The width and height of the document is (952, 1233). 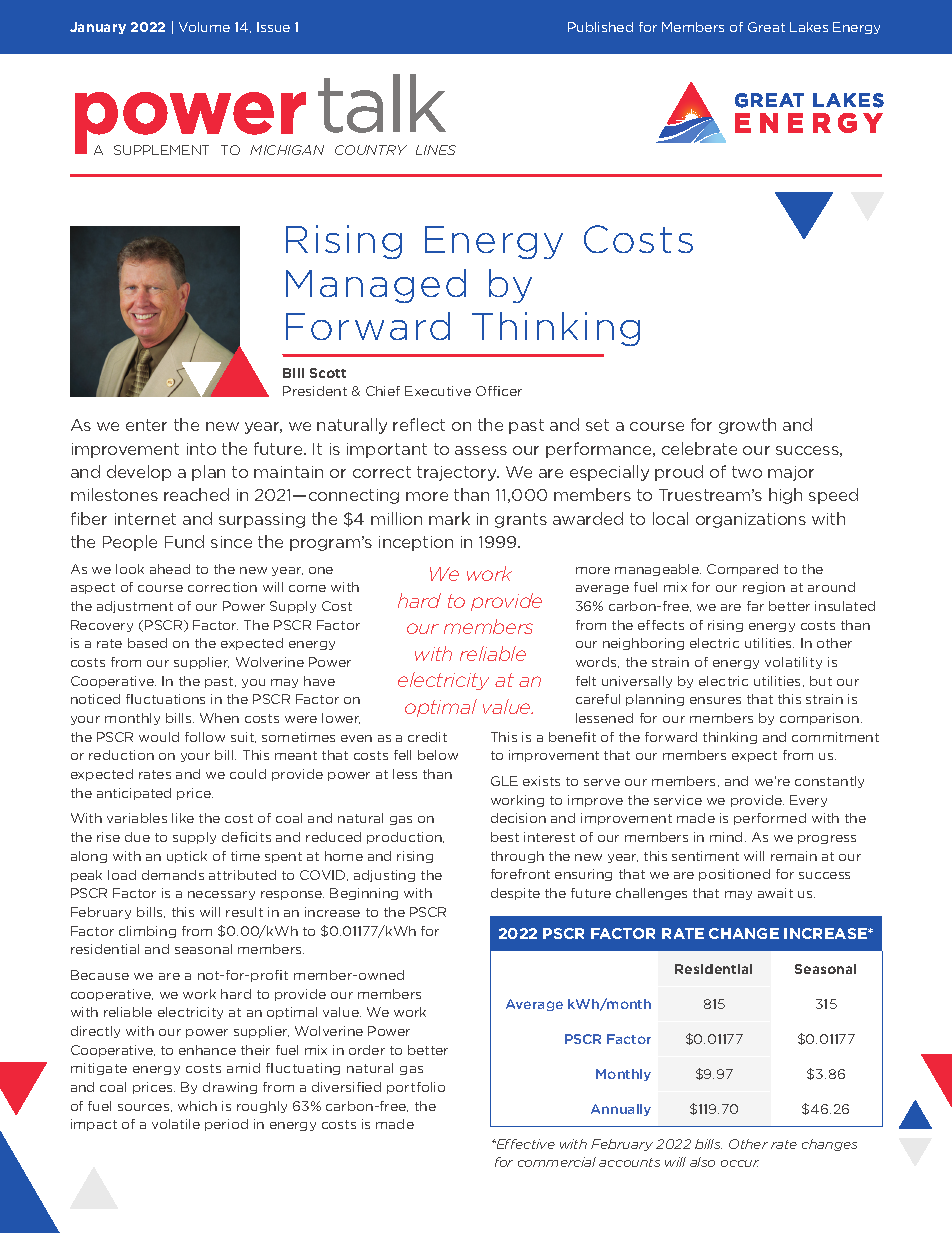 What do you see at coordinates (747, 426) in the document?
I see `growth` at bounding box center [747, 426].
